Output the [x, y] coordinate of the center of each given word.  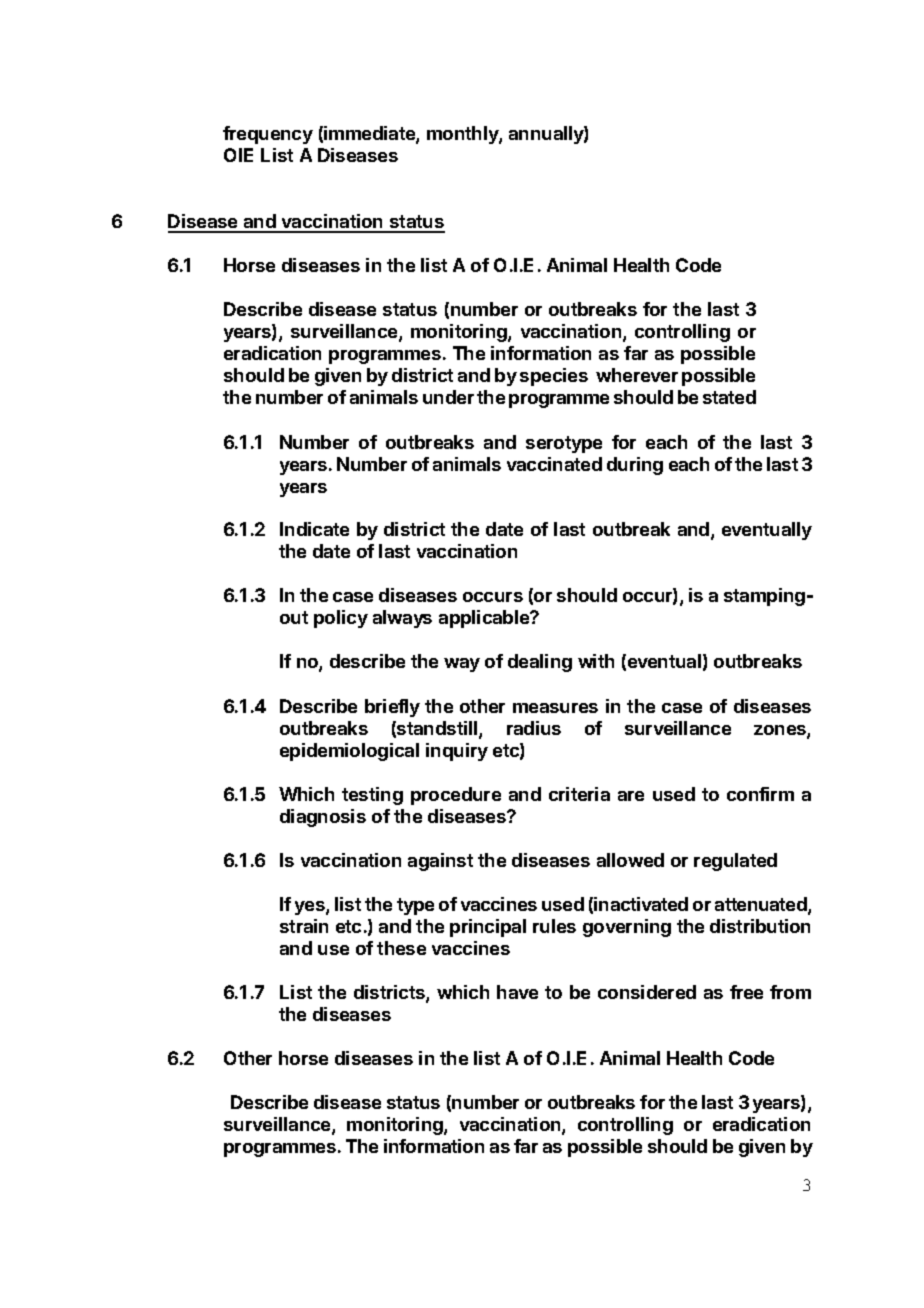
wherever [637, 375]
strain [304, 926]
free [746, 992]
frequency [268, 135]
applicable [485, 619]
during [635, 466]
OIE [238, 155]
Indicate [314, 529]
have [517, 992]
